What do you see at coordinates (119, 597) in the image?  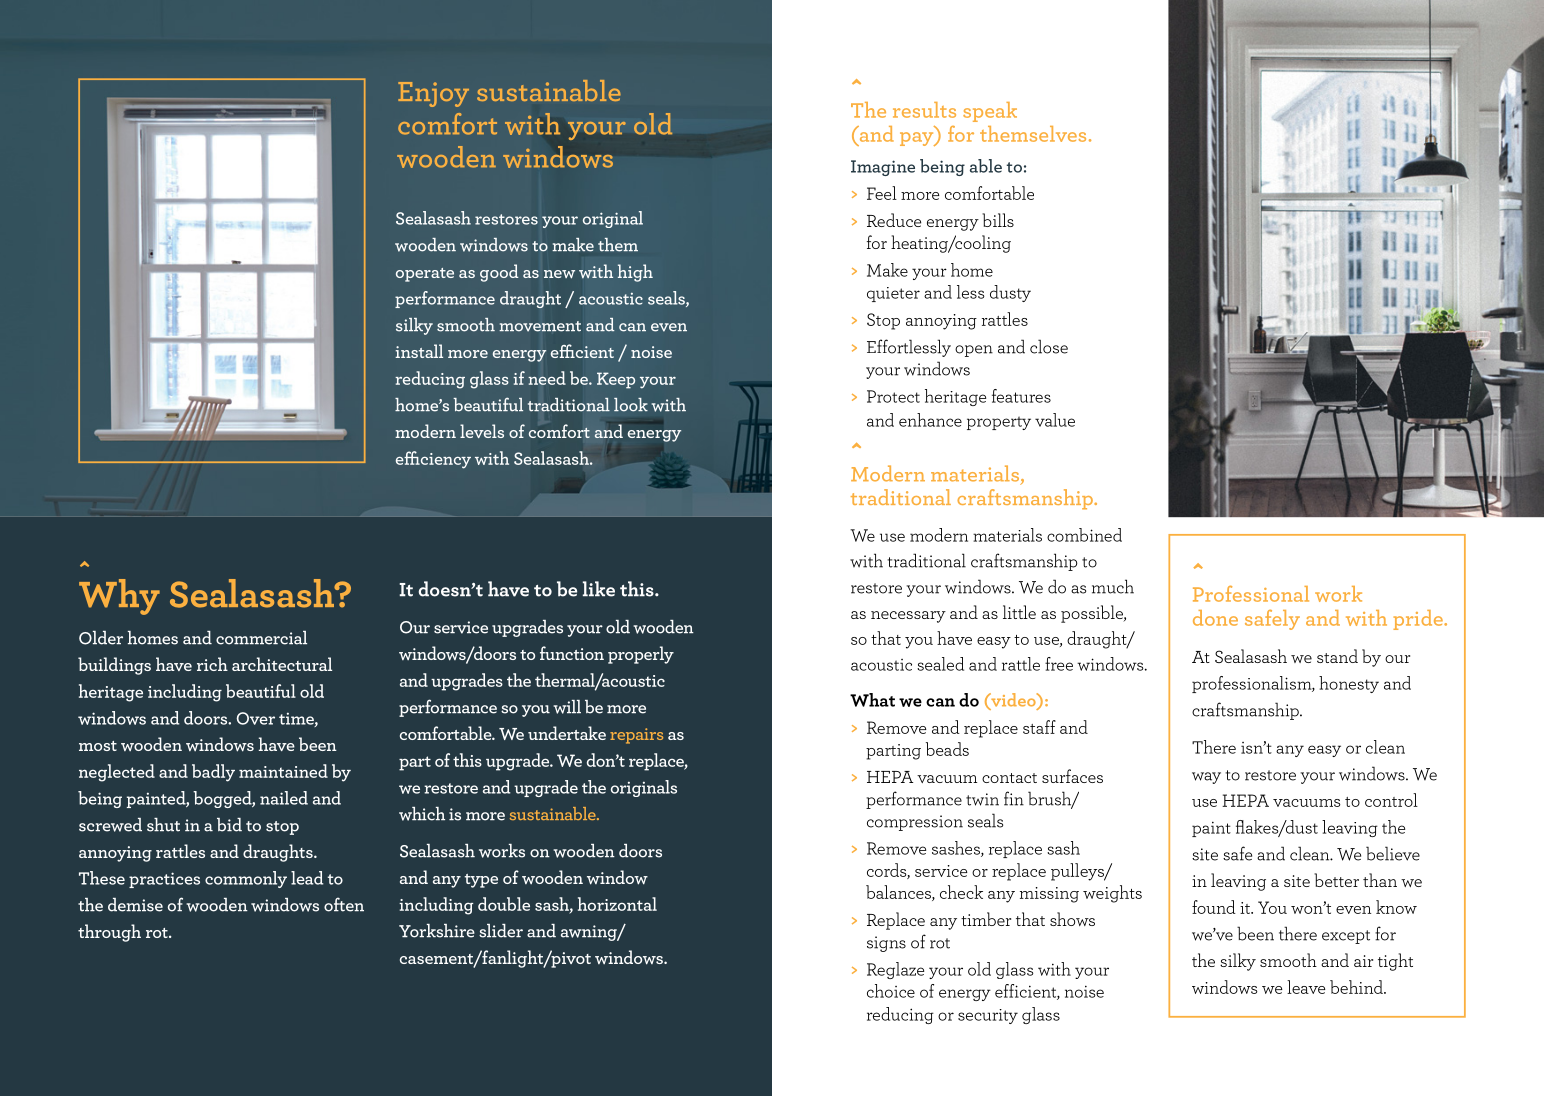 I see `Why` at bounding box center [119, 597].
